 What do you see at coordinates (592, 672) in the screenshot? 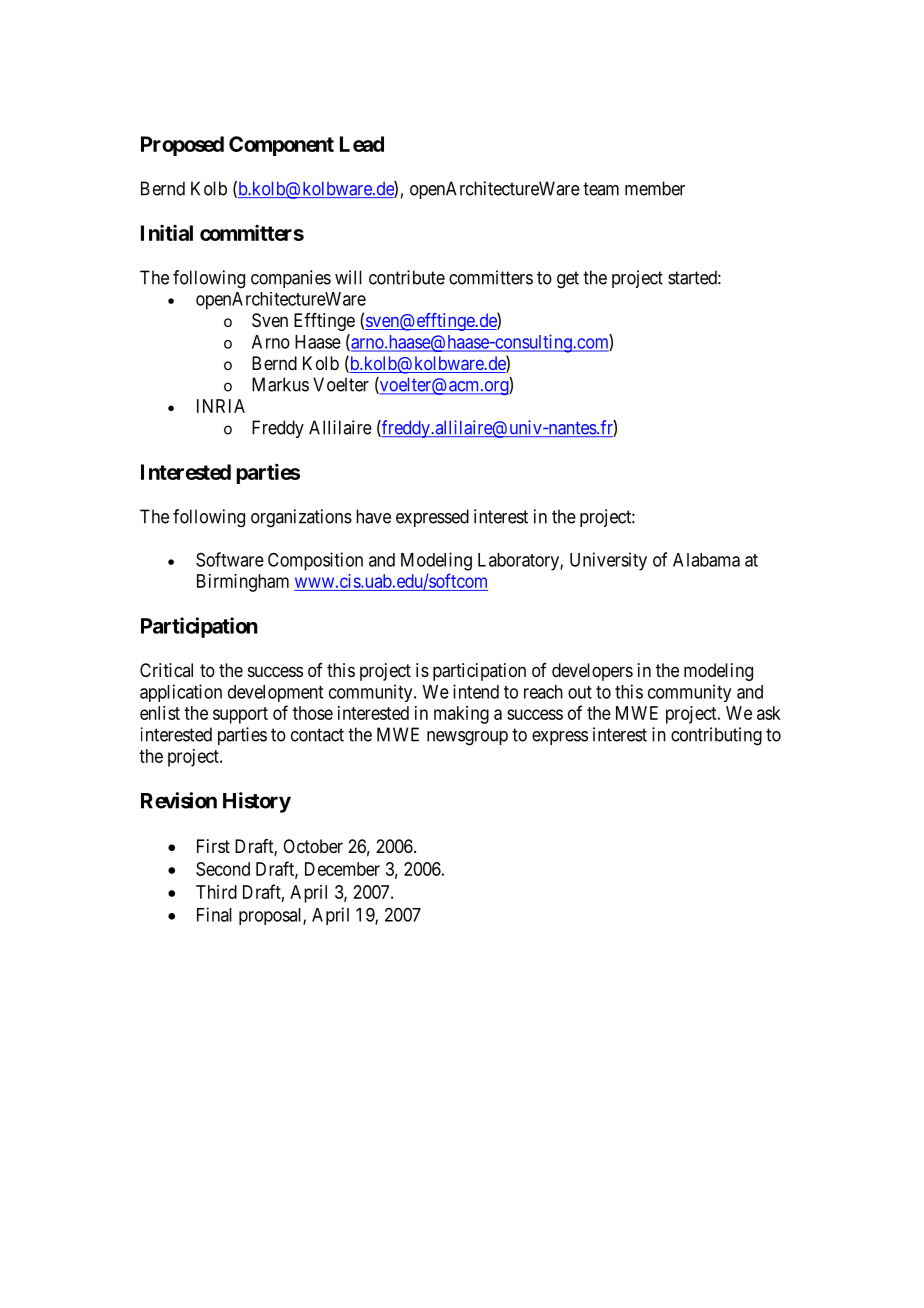
I see `developers` at bounding box center [592, 672].
